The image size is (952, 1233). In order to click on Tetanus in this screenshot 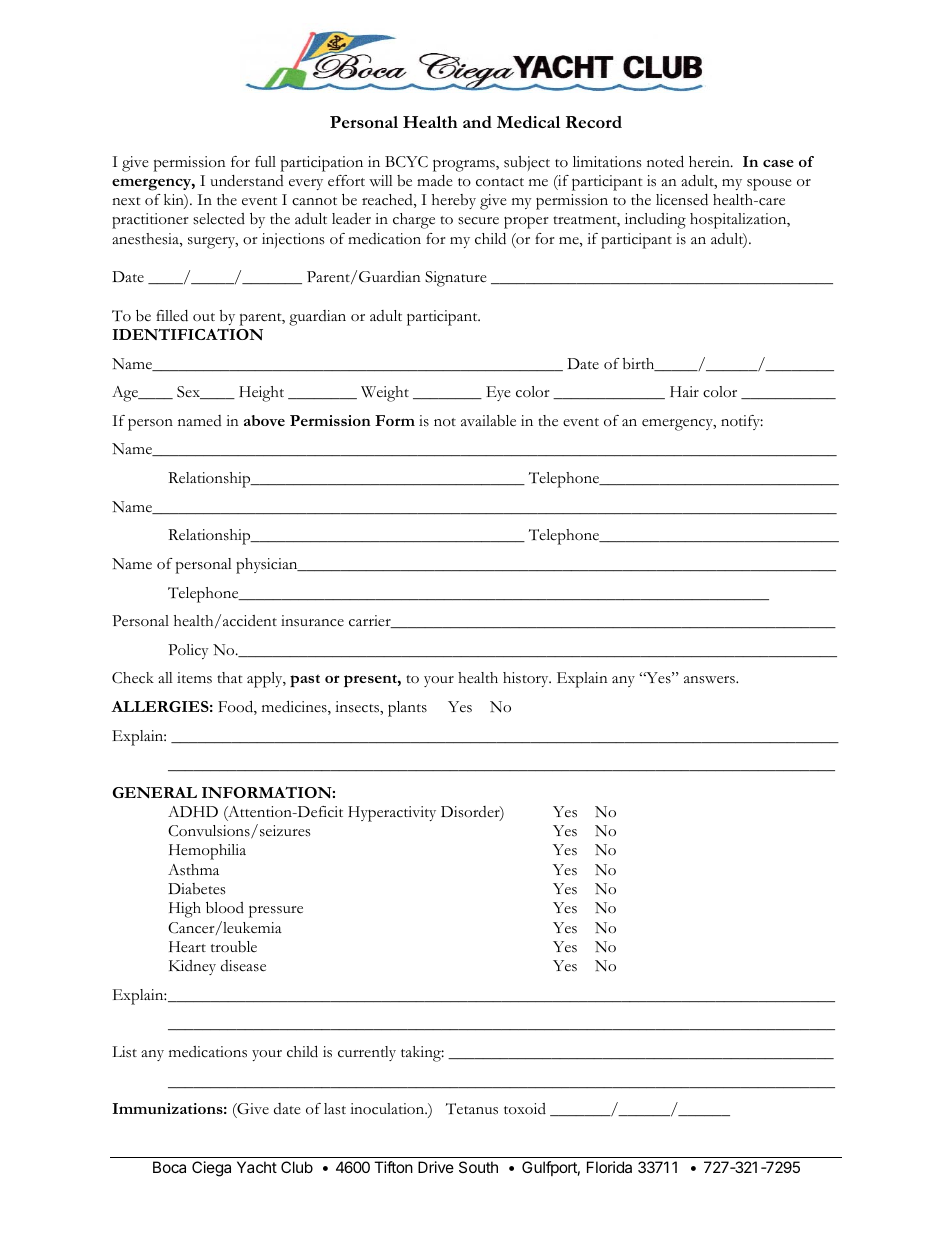, I will do `click(472, 1109)`.
